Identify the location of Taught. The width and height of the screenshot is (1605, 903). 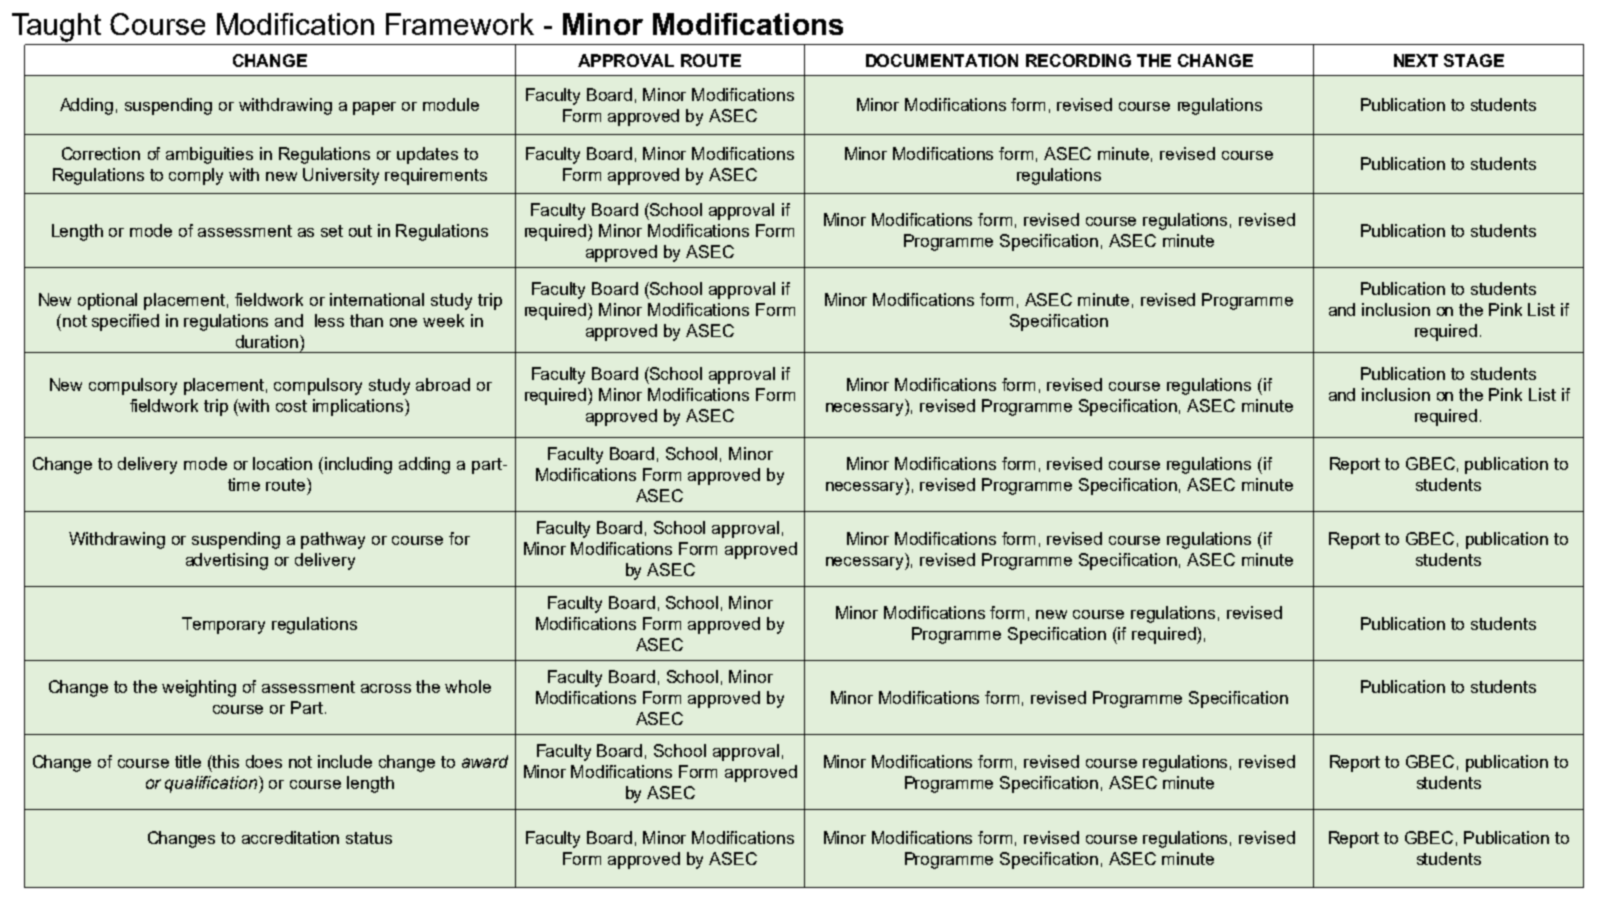
(56, 27).
